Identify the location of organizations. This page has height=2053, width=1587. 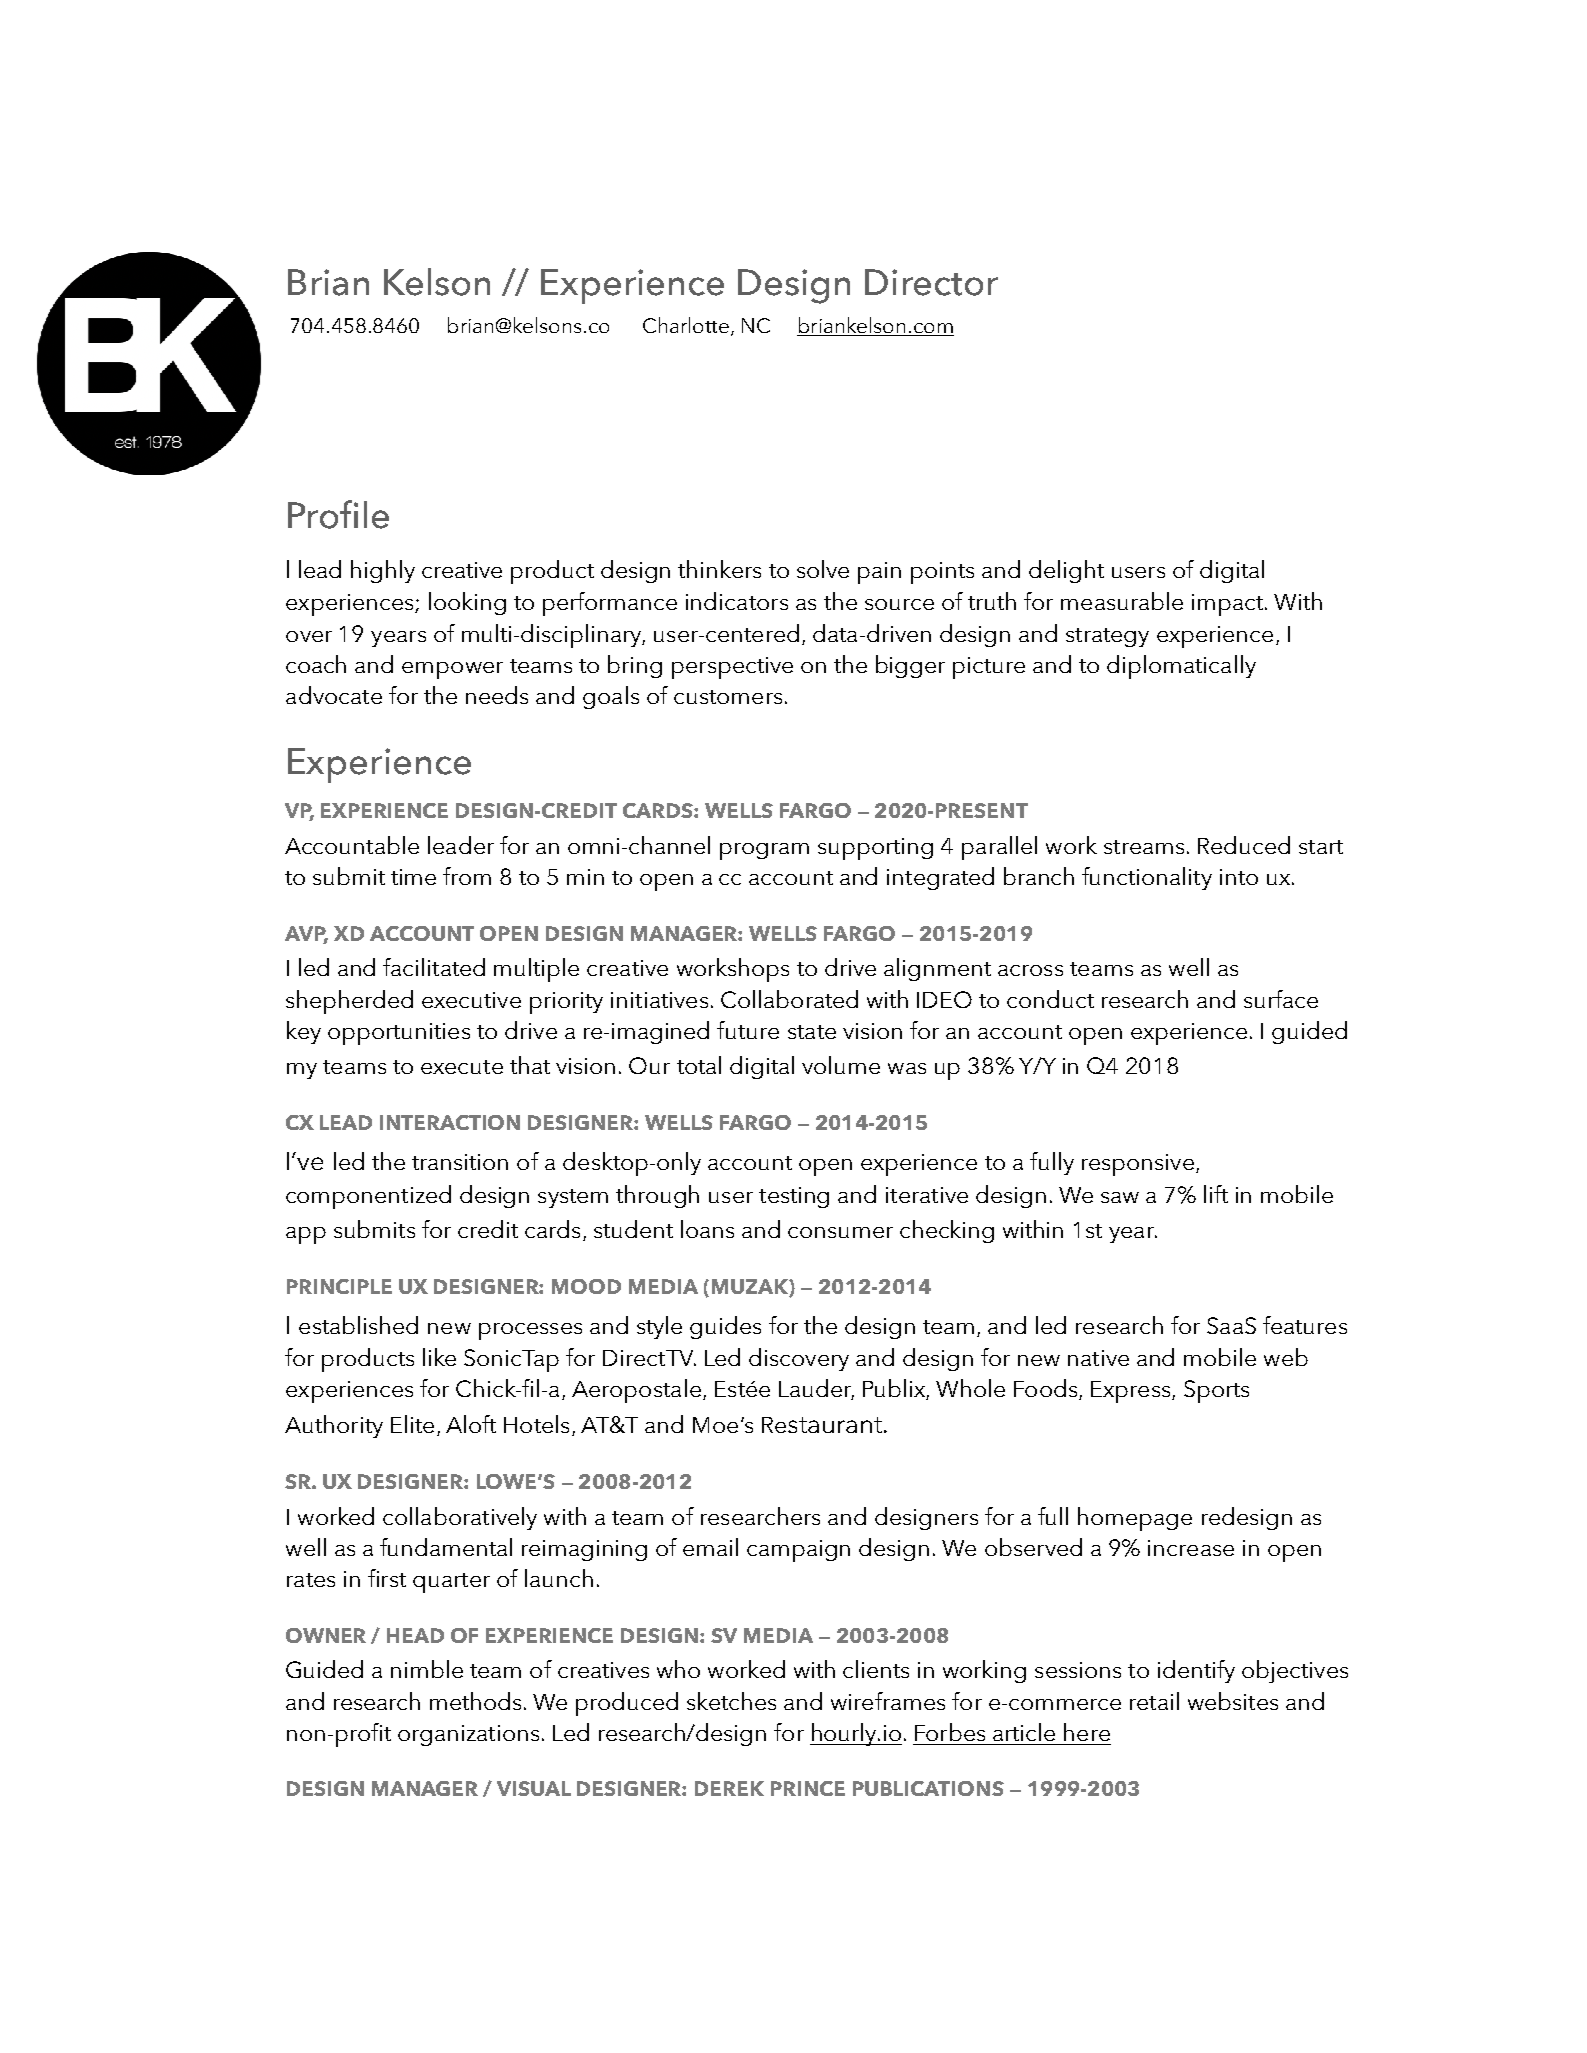
(468, 1735).
